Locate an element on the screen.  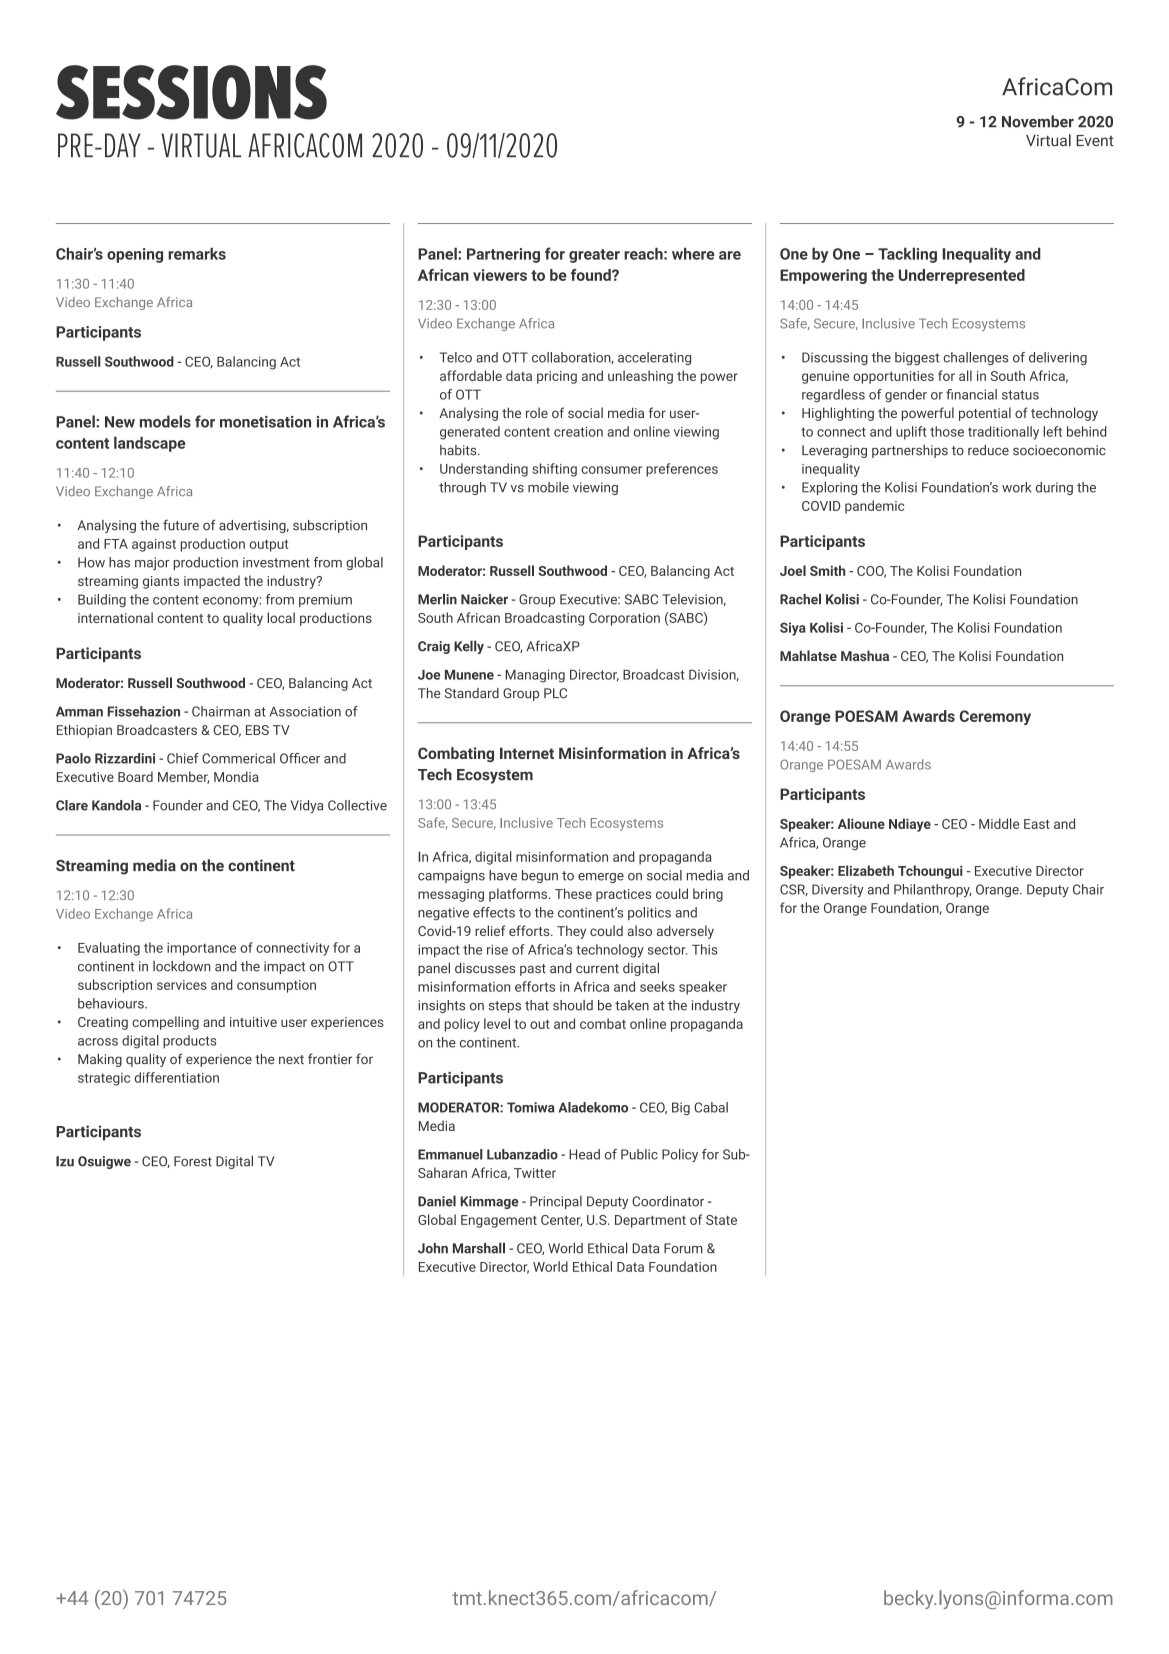
November is located at coordinates (1038, 121).
